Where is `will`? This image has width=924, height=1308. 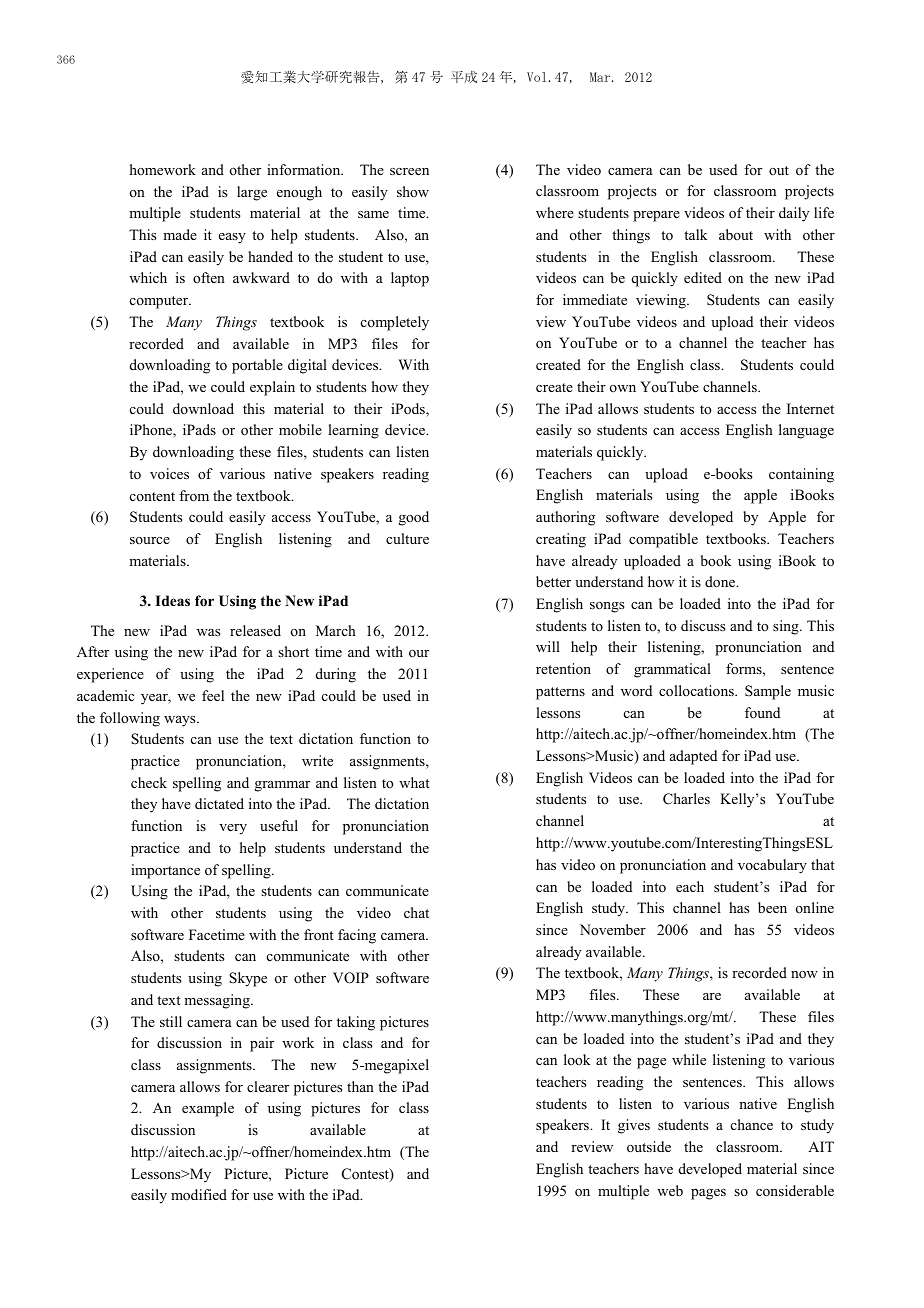 will is located at coordinates (548, 646).
